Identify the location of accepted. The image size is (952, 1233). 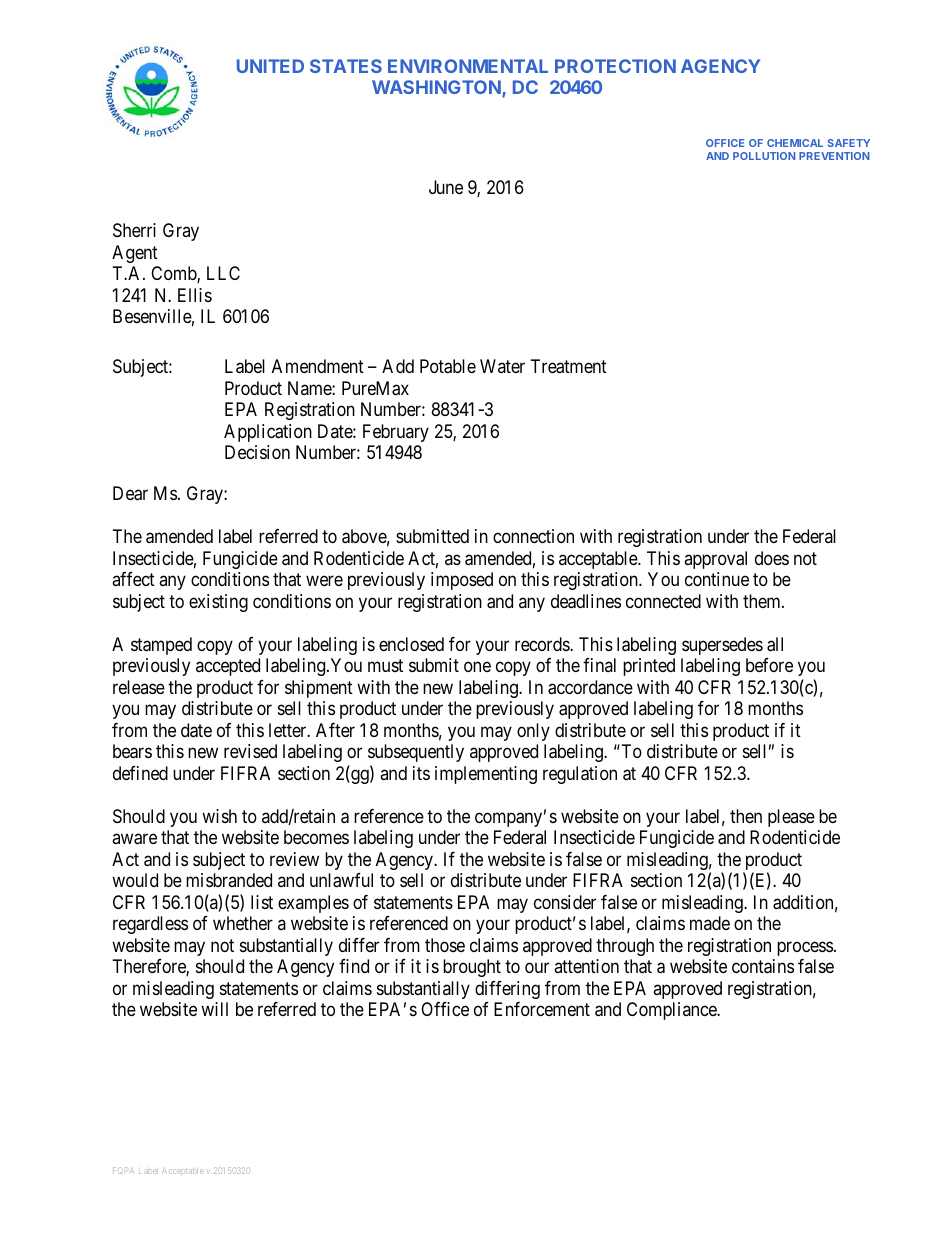
(228, 667).
